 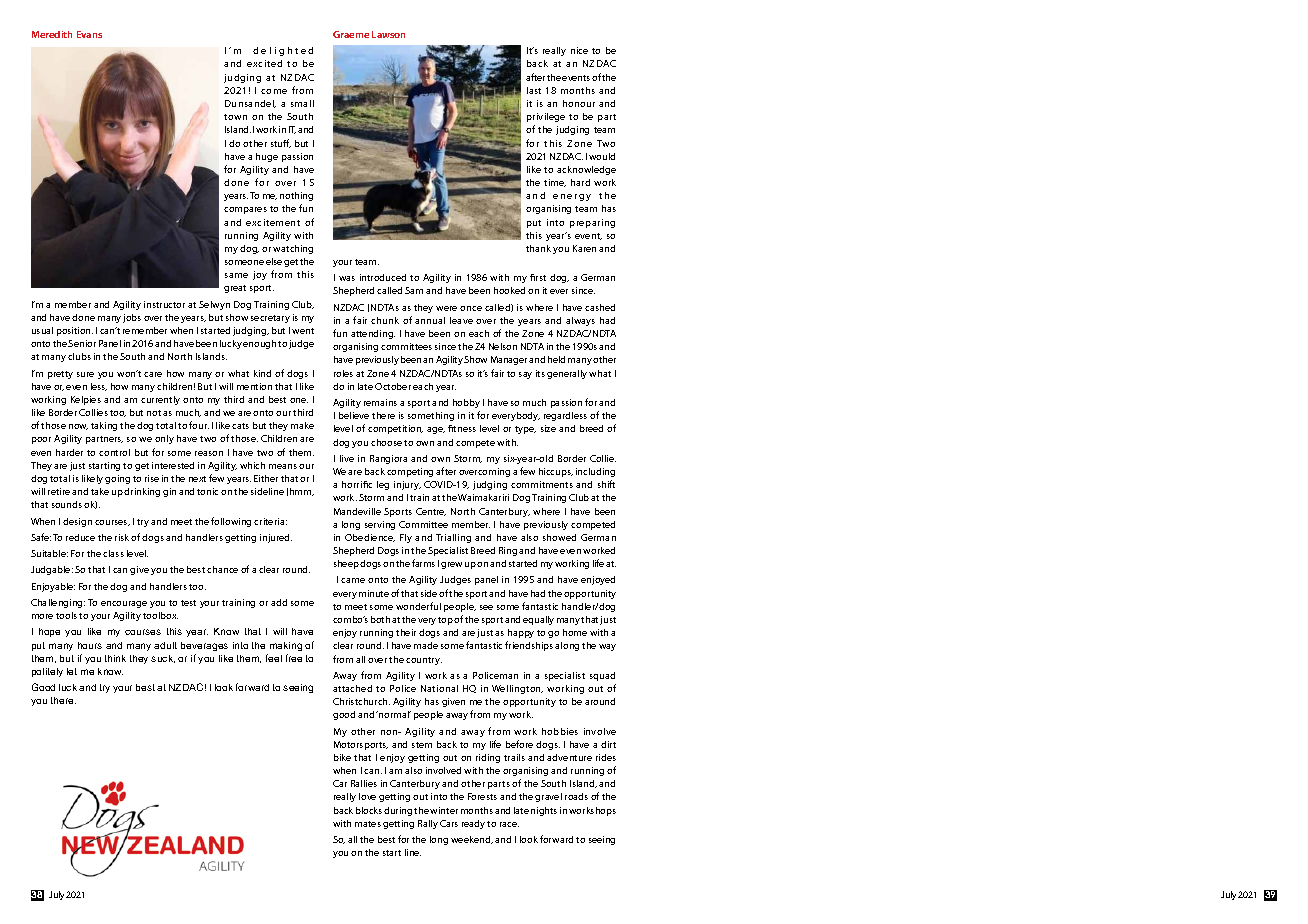 What do you see at coordinates (548, 428) in the screenshot?
I see `size` at bounding box center [548, 428].
